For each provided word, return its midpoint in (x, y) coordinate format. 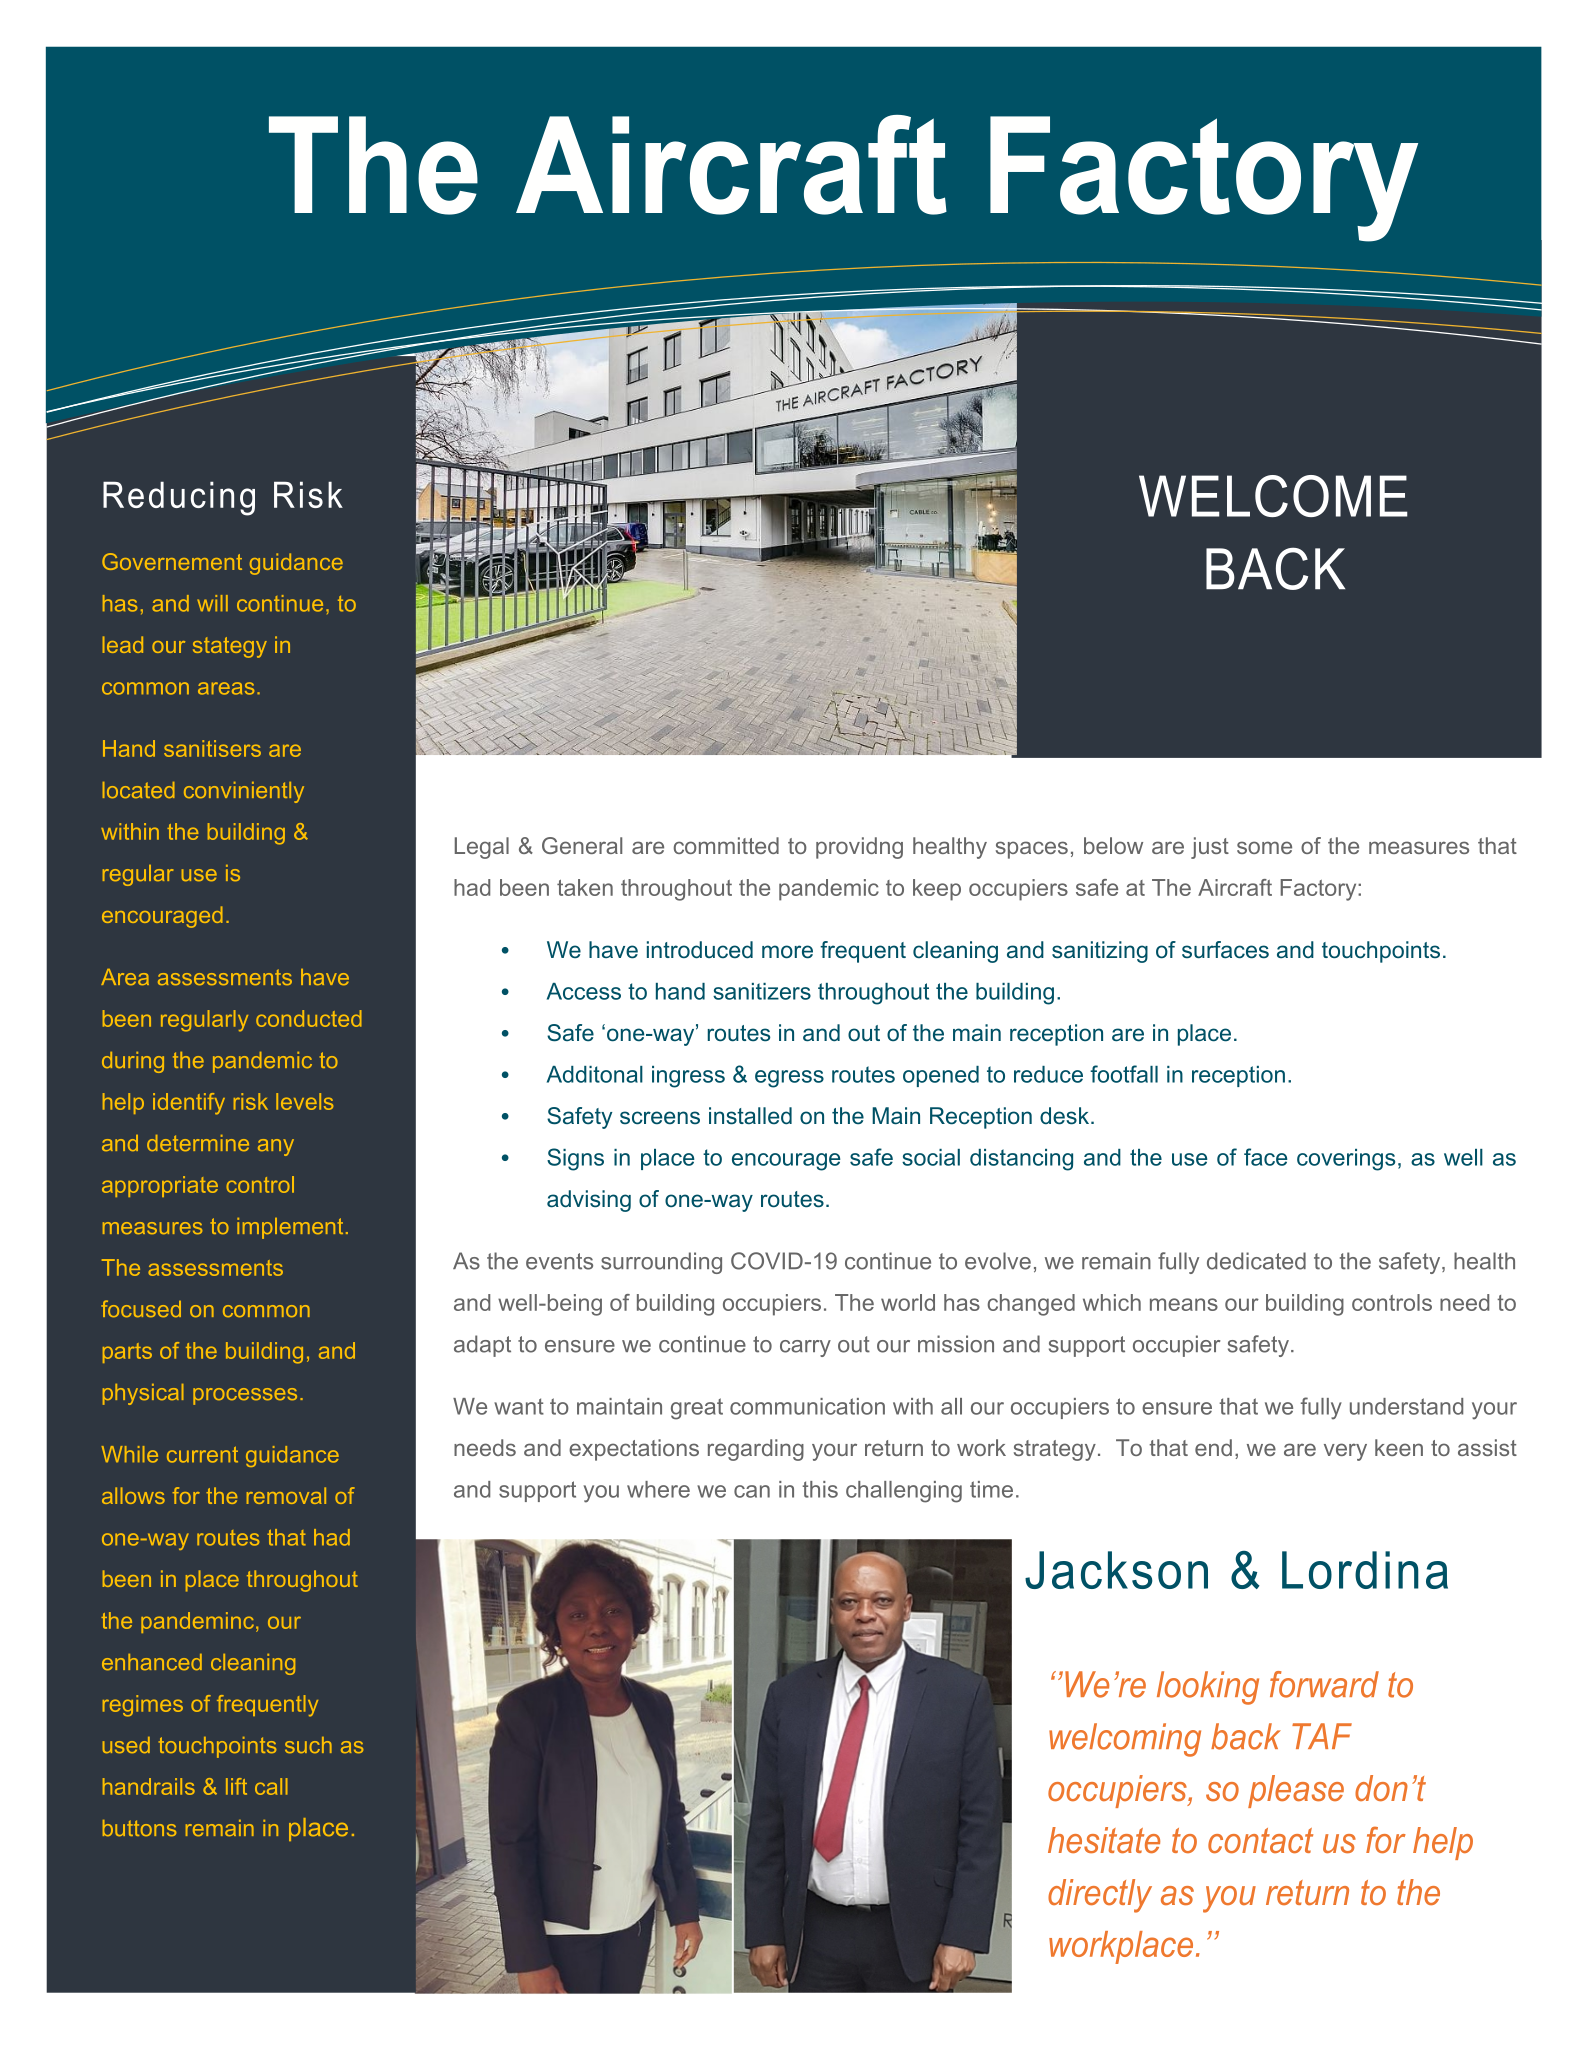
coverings (1346, 1160)
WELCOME (1273, 496)
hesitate (1104, 1840)
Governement (172, 561)
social (931, 1157)
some (1264, 847)
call (271, 1786)
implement (290, 1228)
